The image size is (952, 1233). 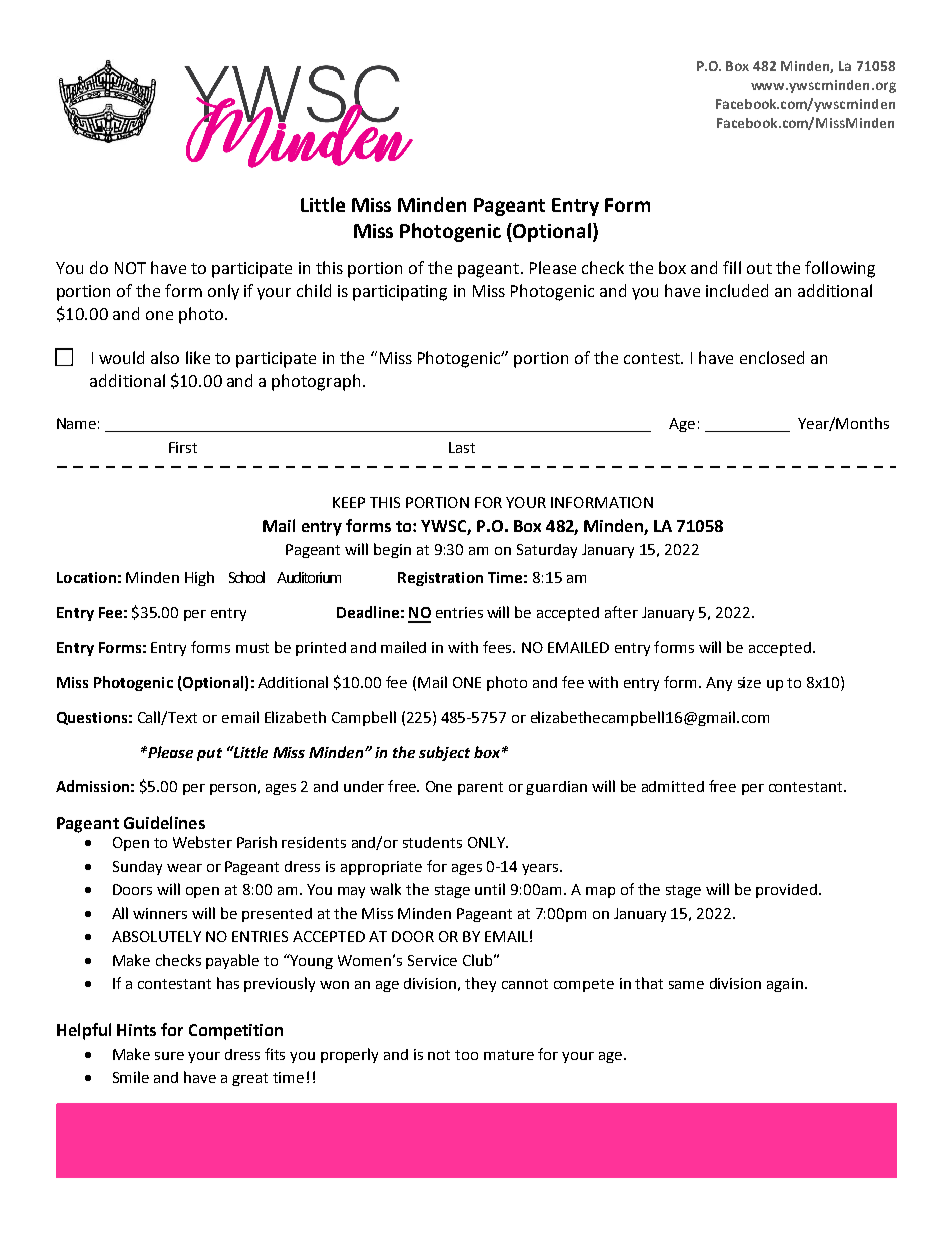 I want to click on enclosed, so click(x=772, y=357).
